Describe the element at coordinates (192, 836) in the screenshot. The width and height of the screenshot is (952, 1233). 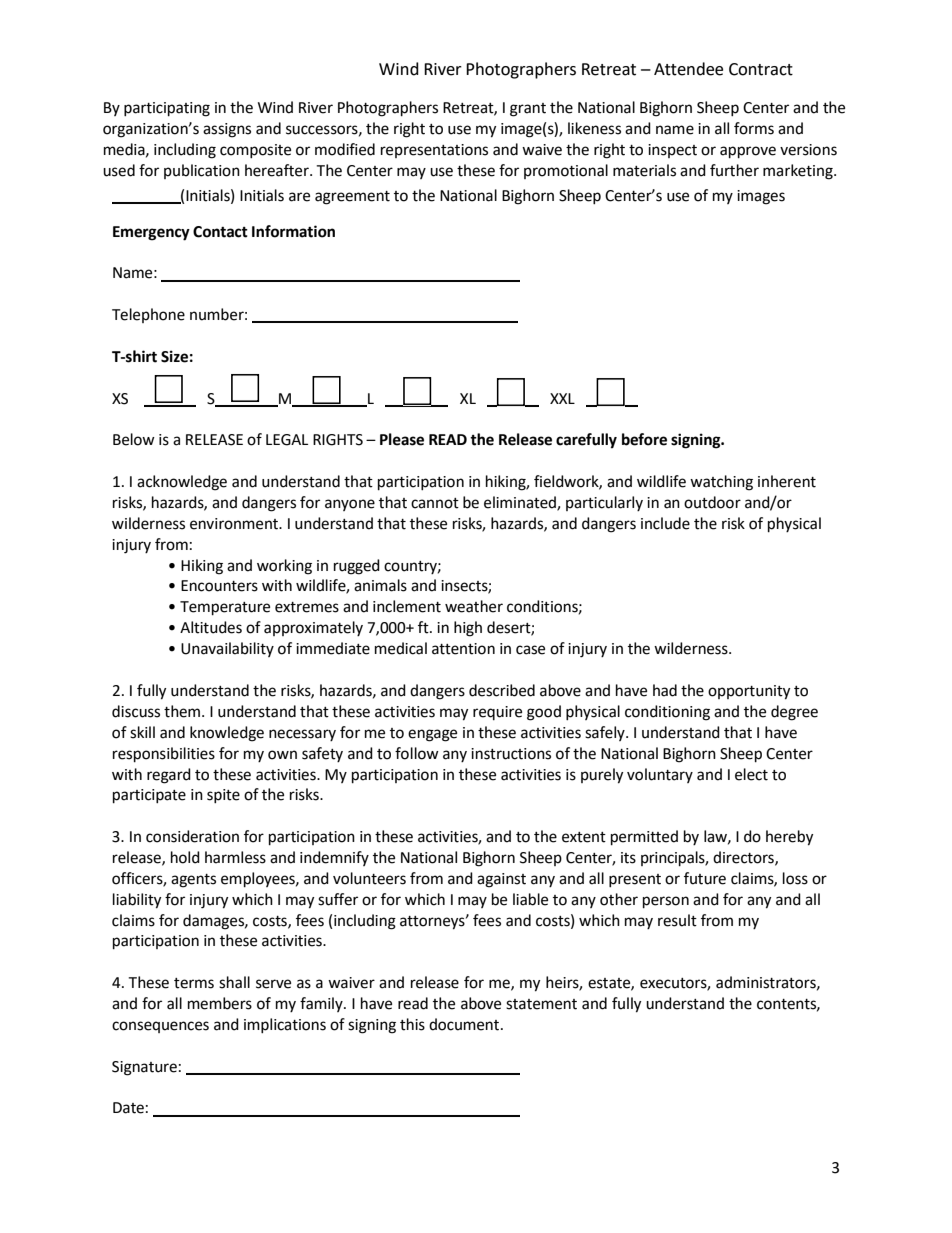
I see `consideration` at that location.
